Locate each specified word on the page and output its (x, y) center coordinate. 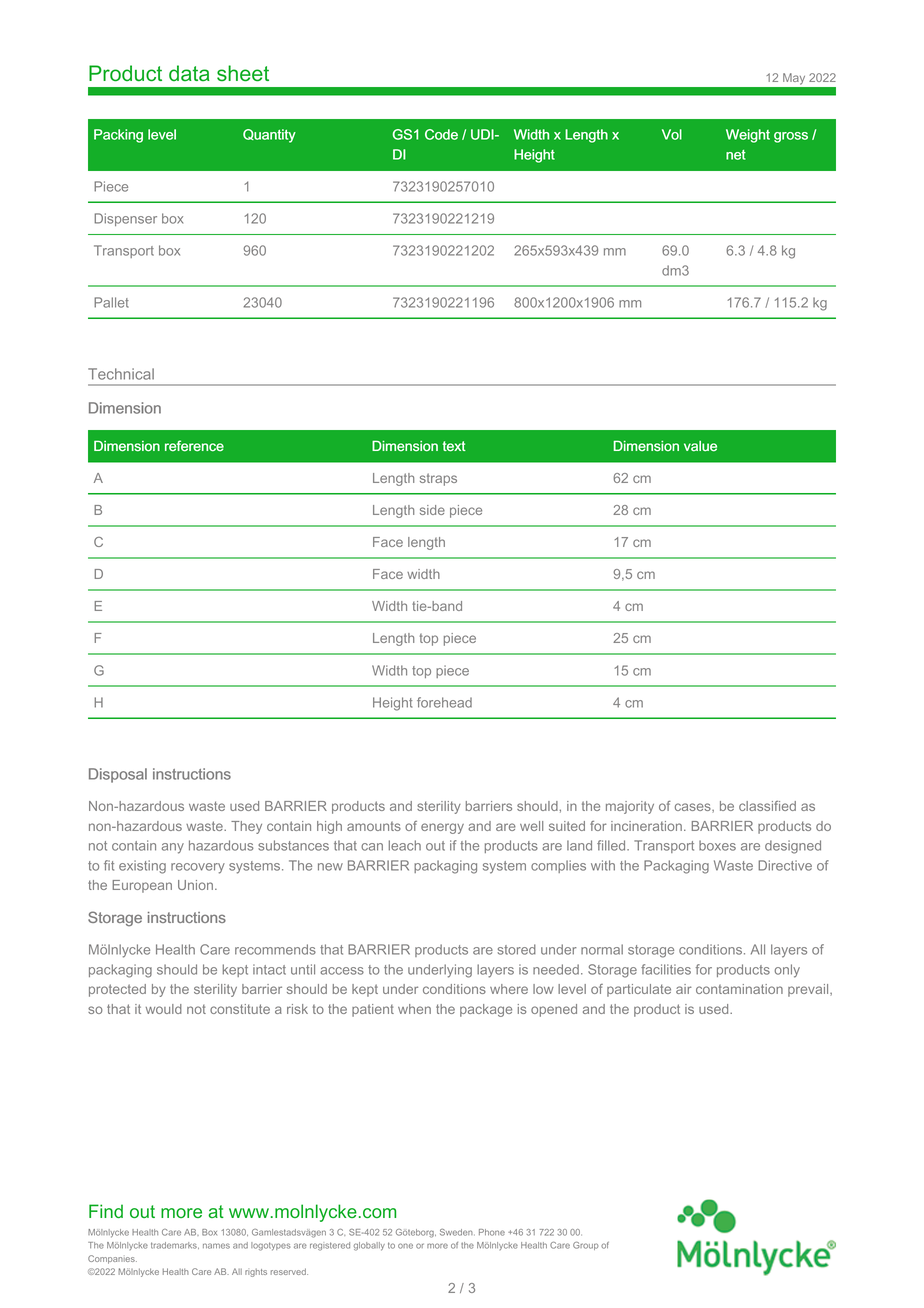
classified (767, 806)
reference (194, 446)
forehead (444, 702)
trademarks (175, 1245)
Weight (748, 136)
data (189, 73)
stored (517, 949)
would (164, 1009)
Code (441, 134)
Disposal (118, 775)
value (700, 446)
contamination (739, 989)
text (454, 446)
